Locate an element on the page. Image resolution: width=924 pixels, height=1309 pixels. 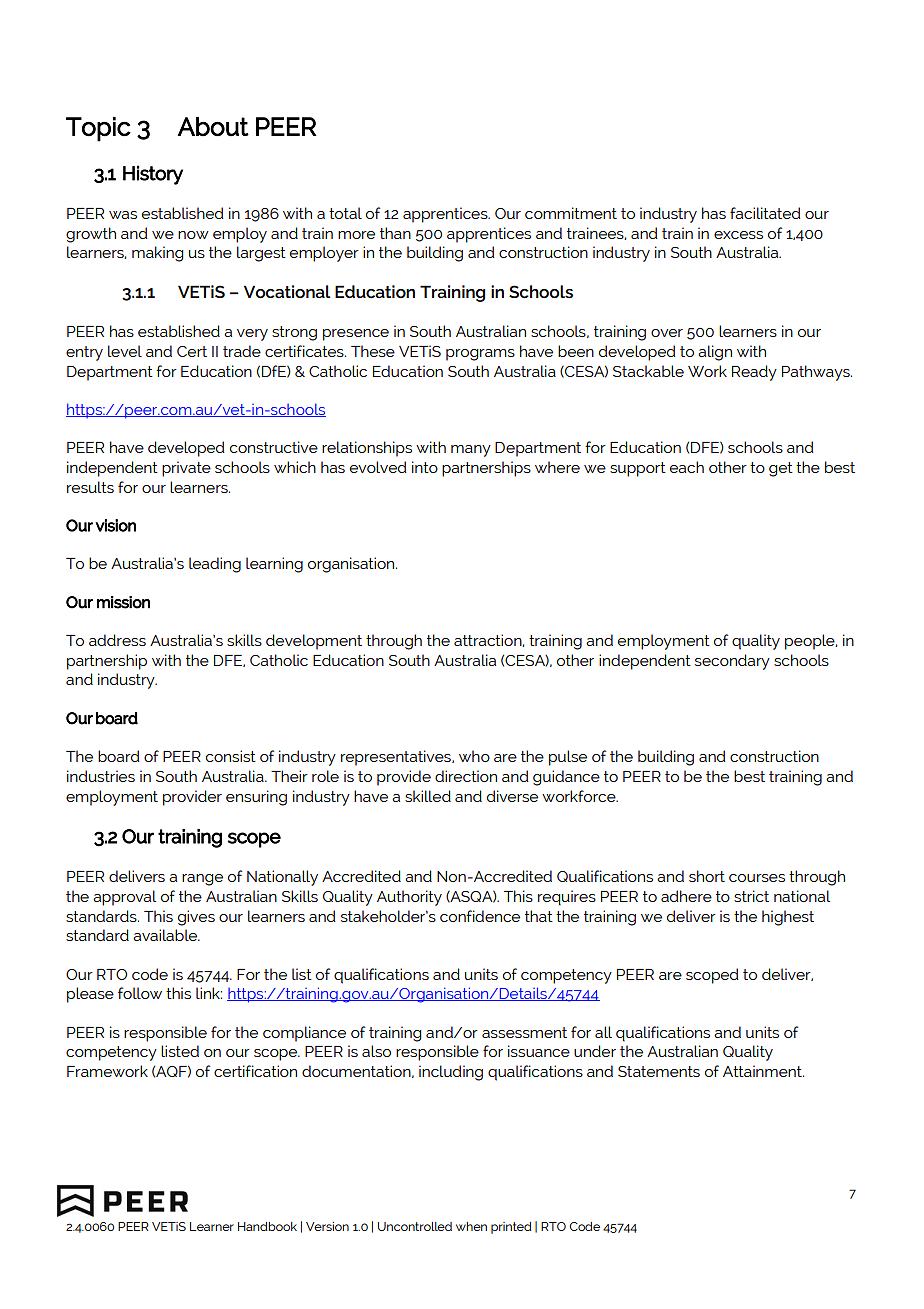
when is located at coordinates (471, 1226).
